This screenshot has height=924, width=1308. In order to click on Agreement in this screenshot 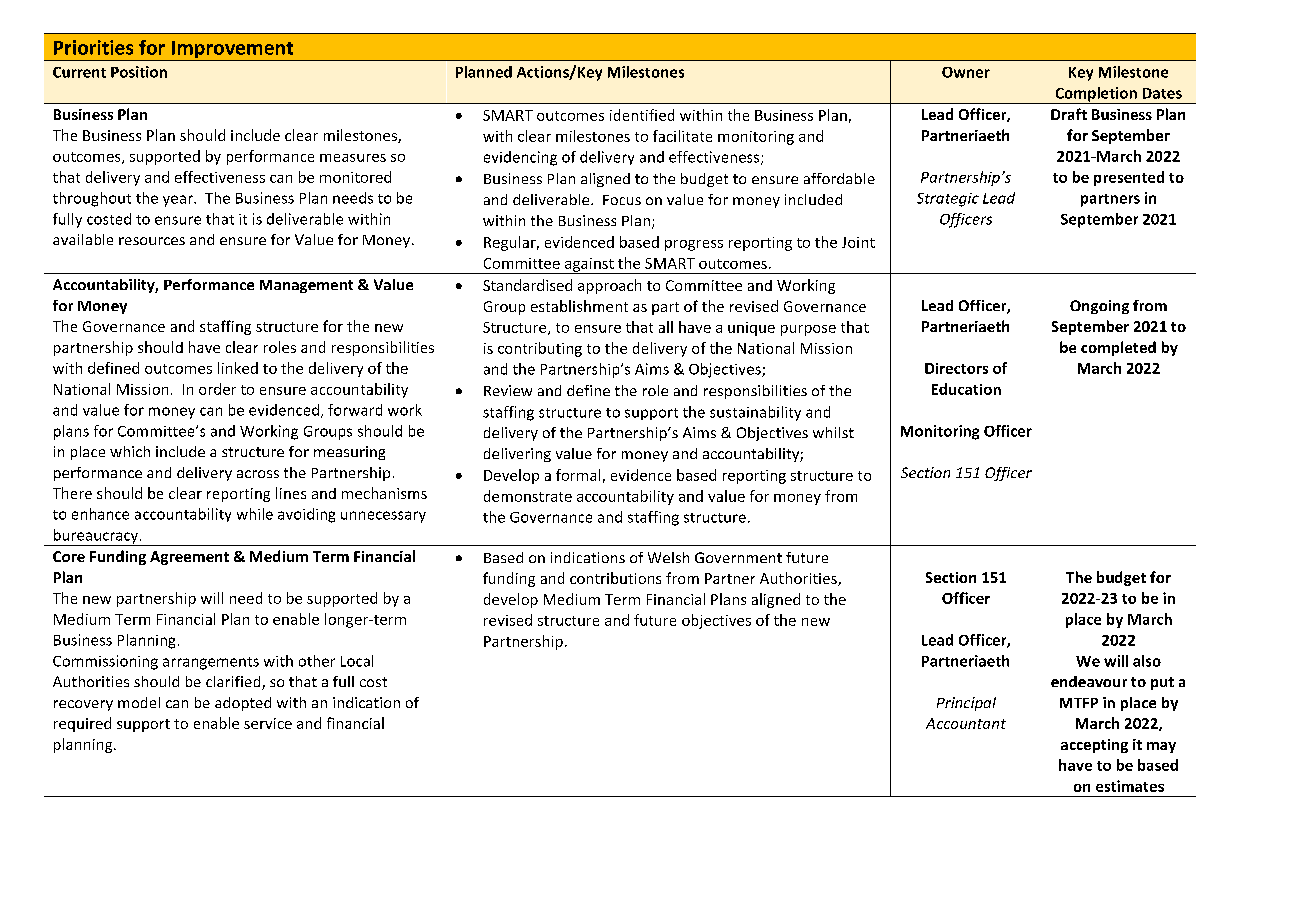, I will do `click(189, 558)`.
